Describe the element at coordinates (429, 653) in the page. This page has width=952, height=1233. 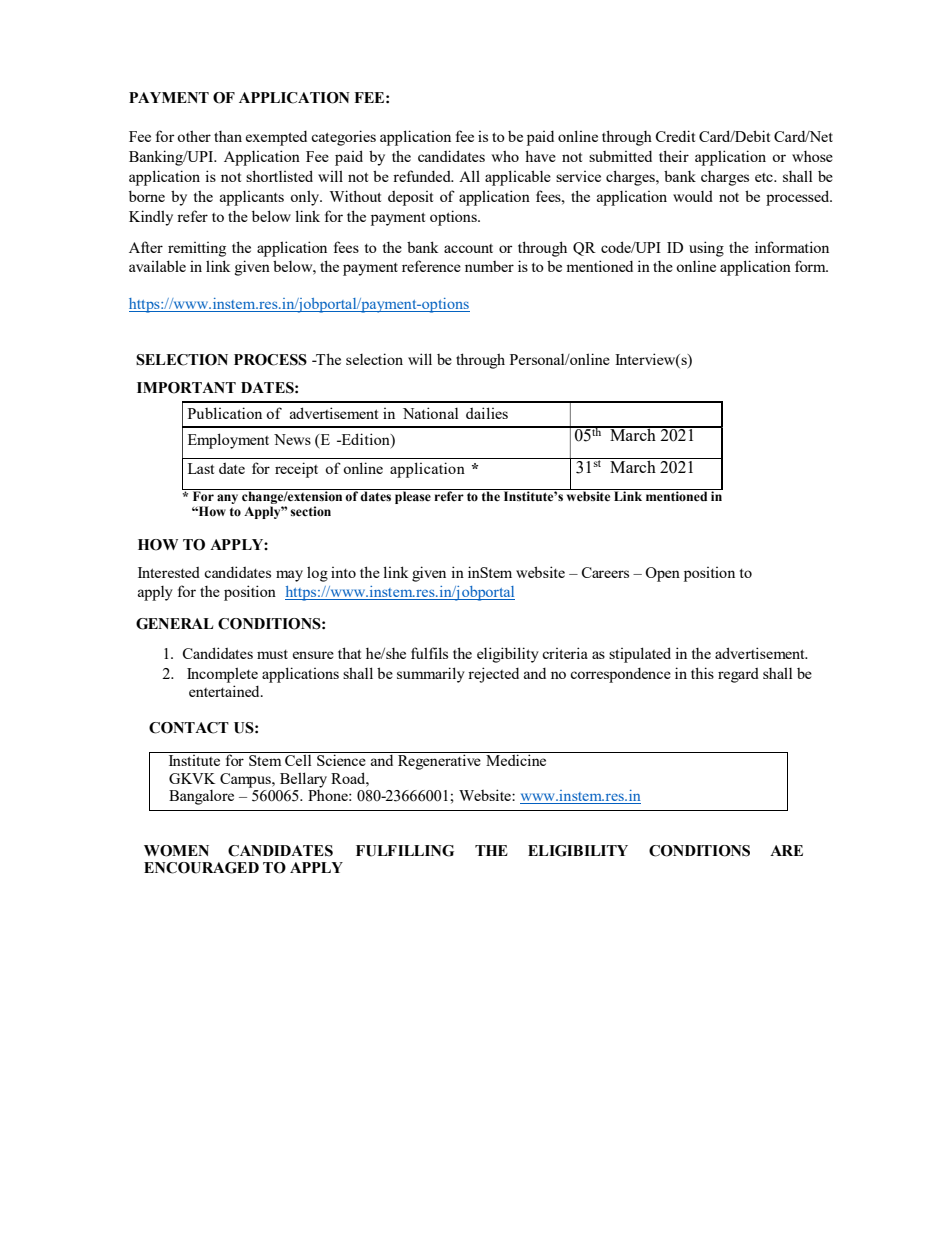
I see `fulfils` at that location.
